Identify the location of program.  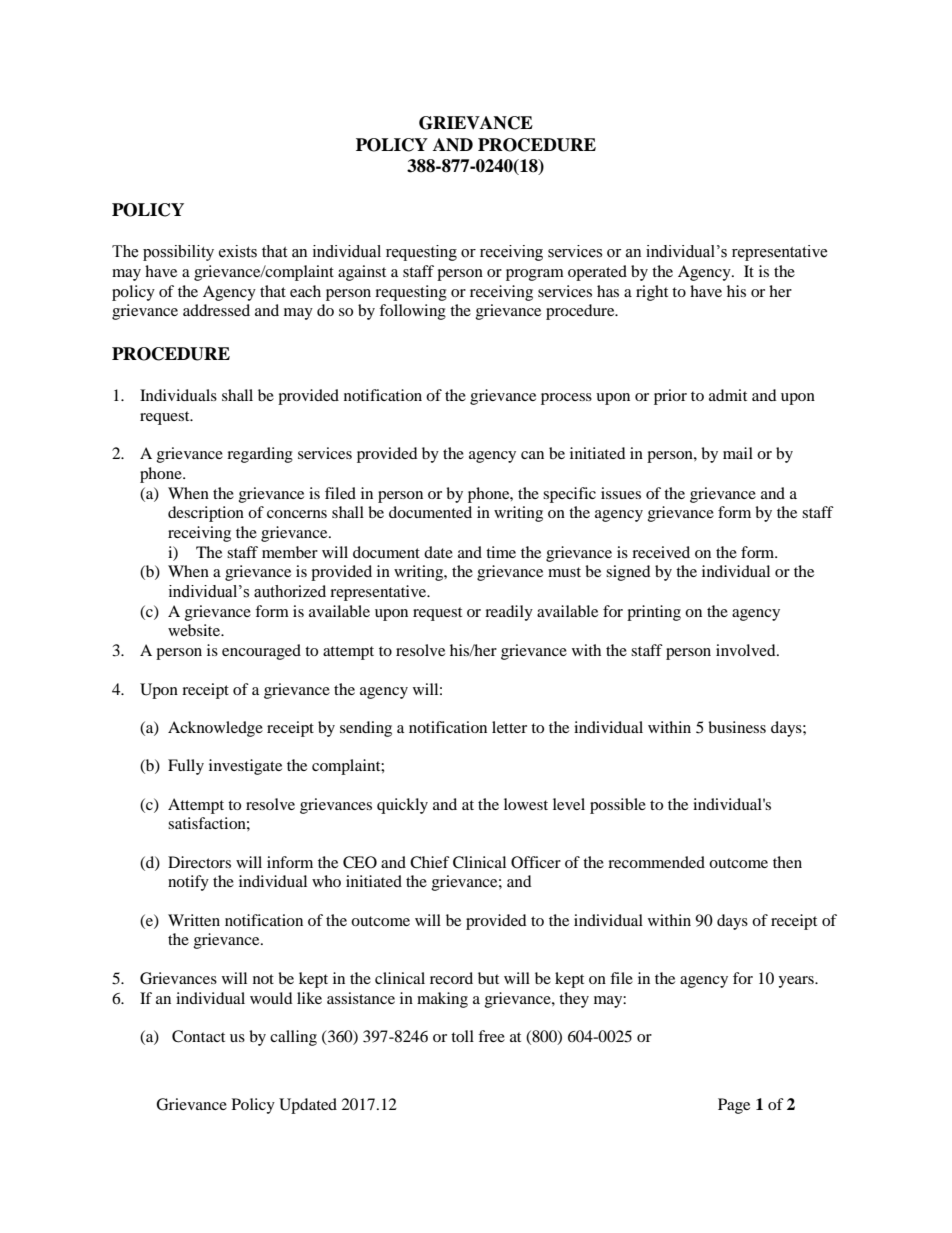
(535, 275).
